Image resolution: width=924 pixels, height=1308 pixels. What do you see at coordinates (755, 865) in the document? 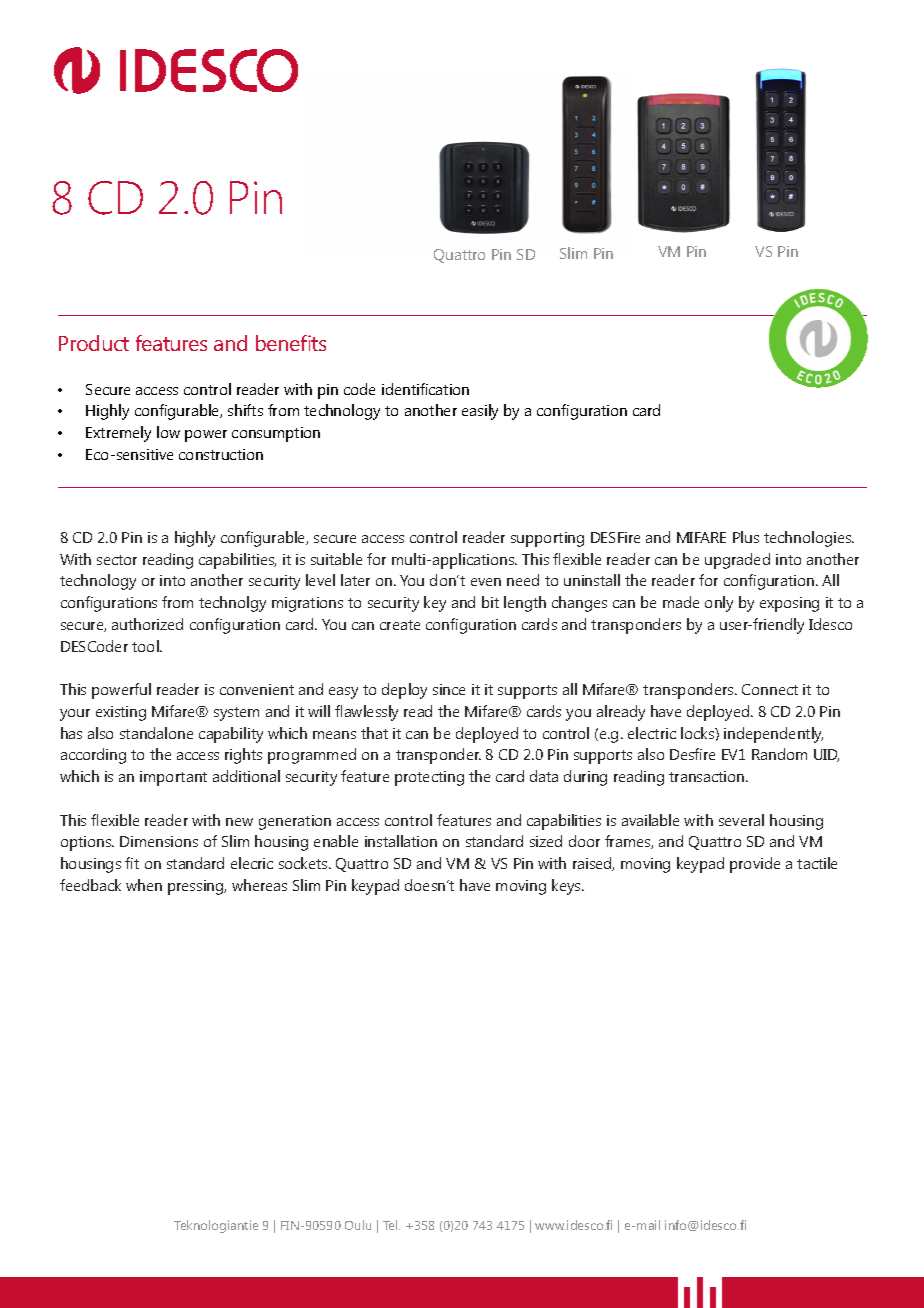
I see `provide` at bounding box center [755, 865].
